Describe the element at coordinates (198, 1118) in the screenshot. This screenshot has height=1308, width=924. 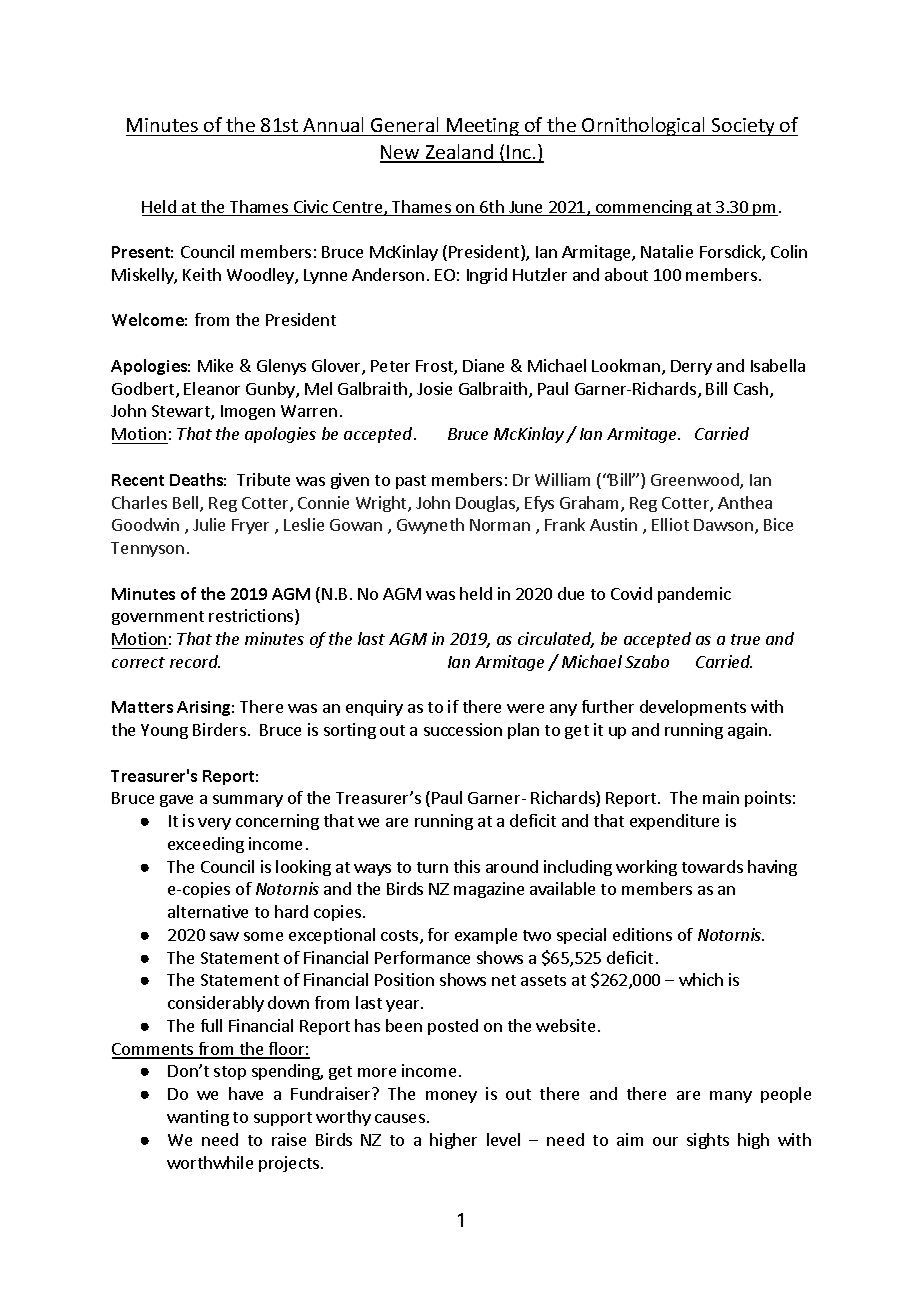
I see `wanting` at that location.
